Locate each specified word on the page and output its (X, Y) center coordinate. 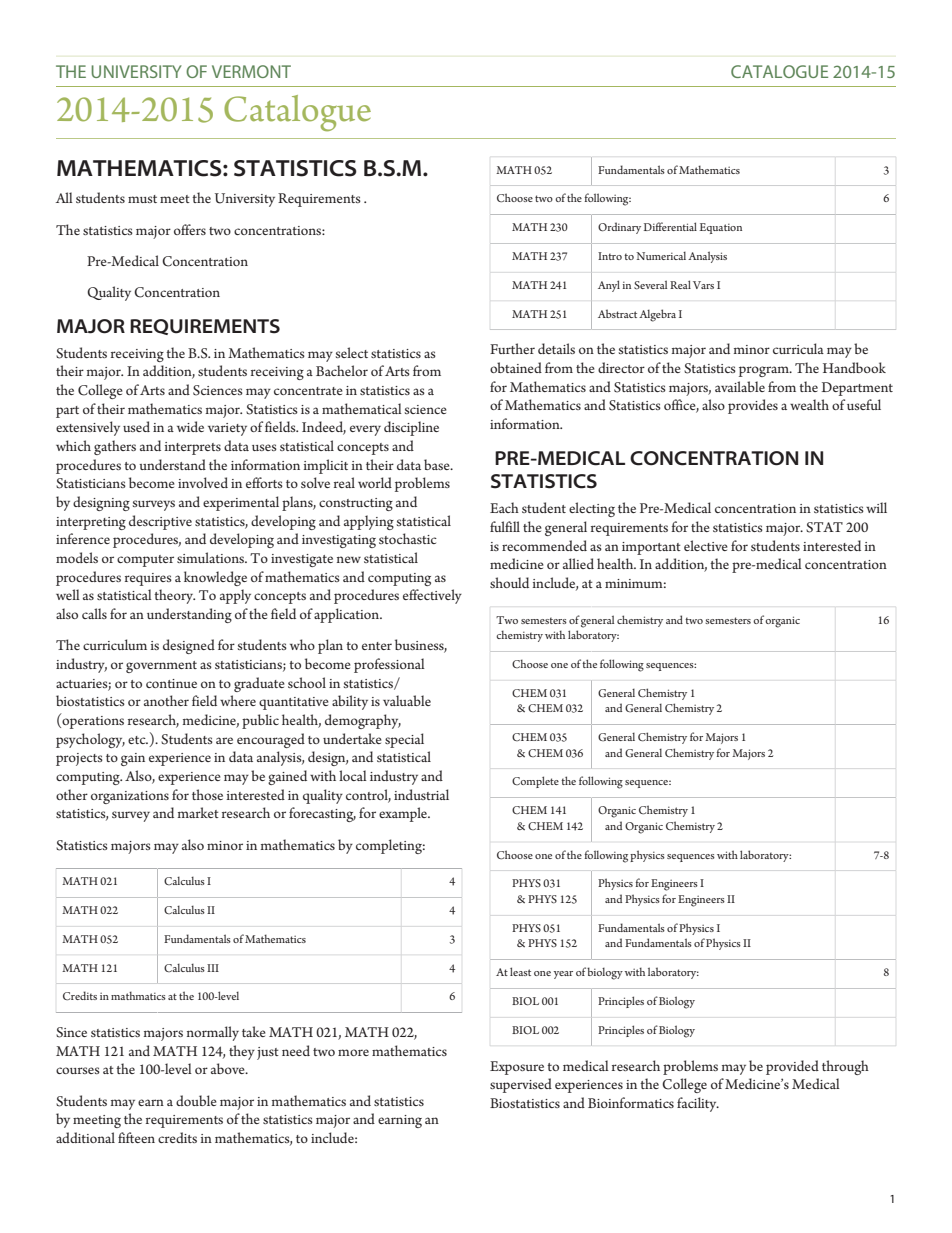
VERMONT (251, 71)
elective (706, 545)
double (196, 1100)
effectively (432, 596)
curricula (798, 348)
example (404, 814)
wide (190, 426)
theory (174, 596)
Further (512, 348)
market (198, 812)
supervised (521, 1085)
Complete (535, 782)
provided (792, 1067)
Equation (720, 228)
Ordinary (619, 228)
